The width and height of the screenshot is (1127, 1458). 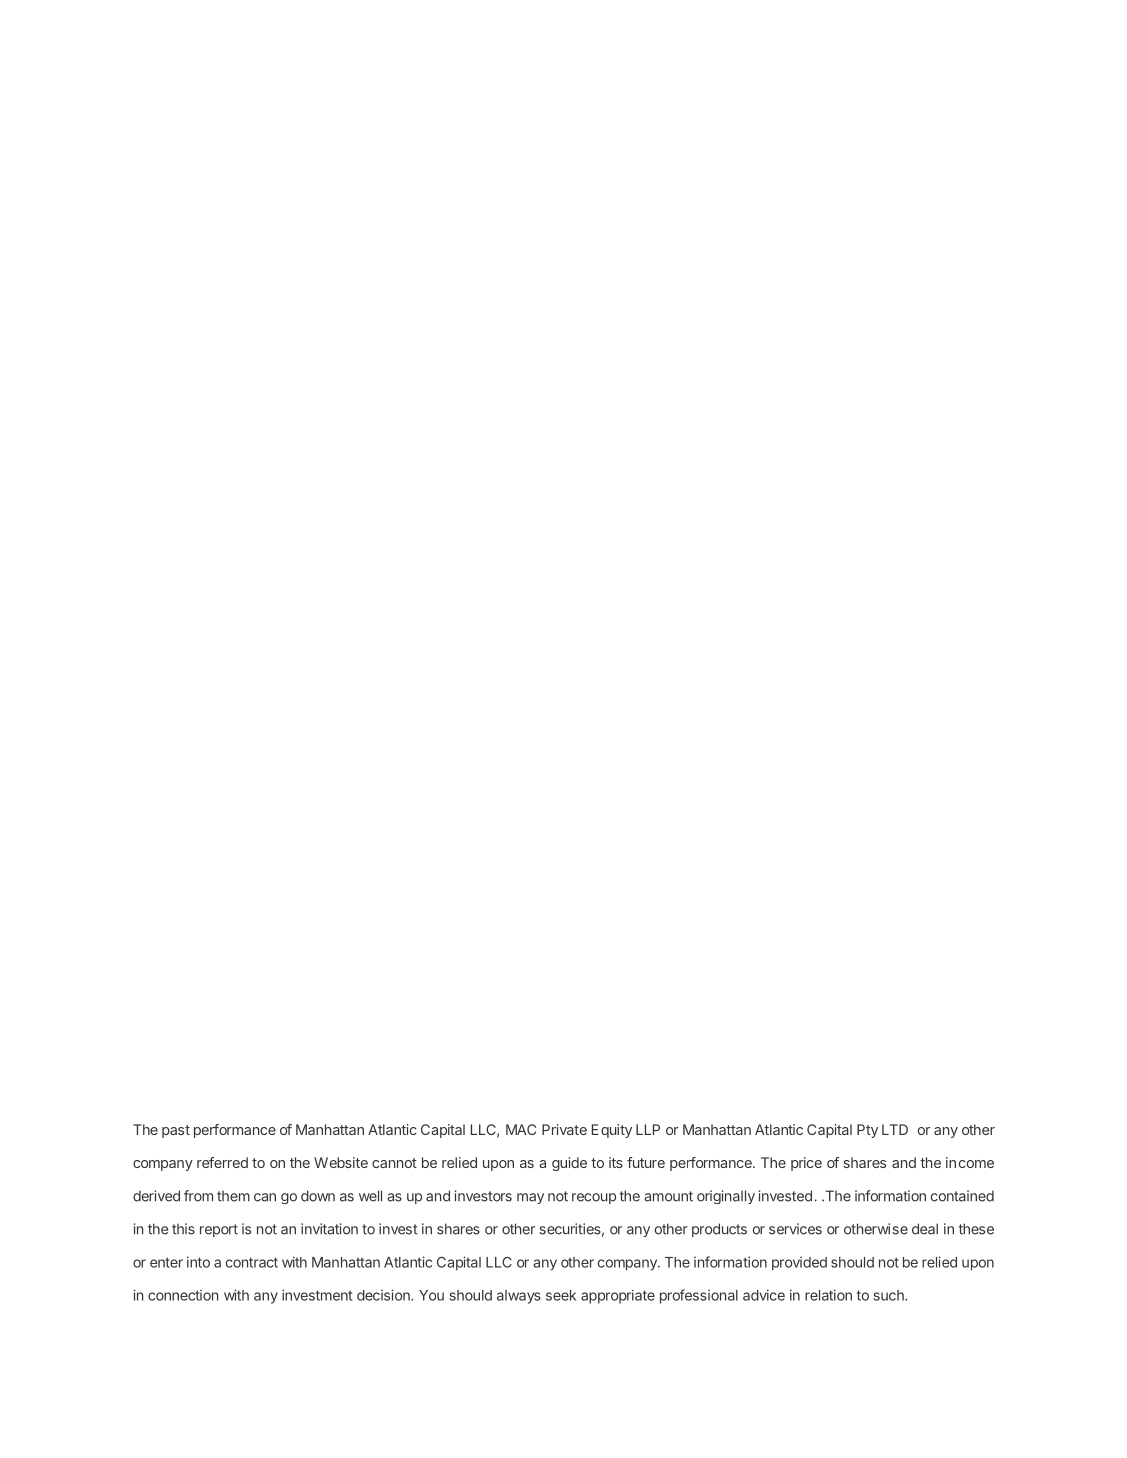 I want to click on Pty, so click(x=867, y=1131).
